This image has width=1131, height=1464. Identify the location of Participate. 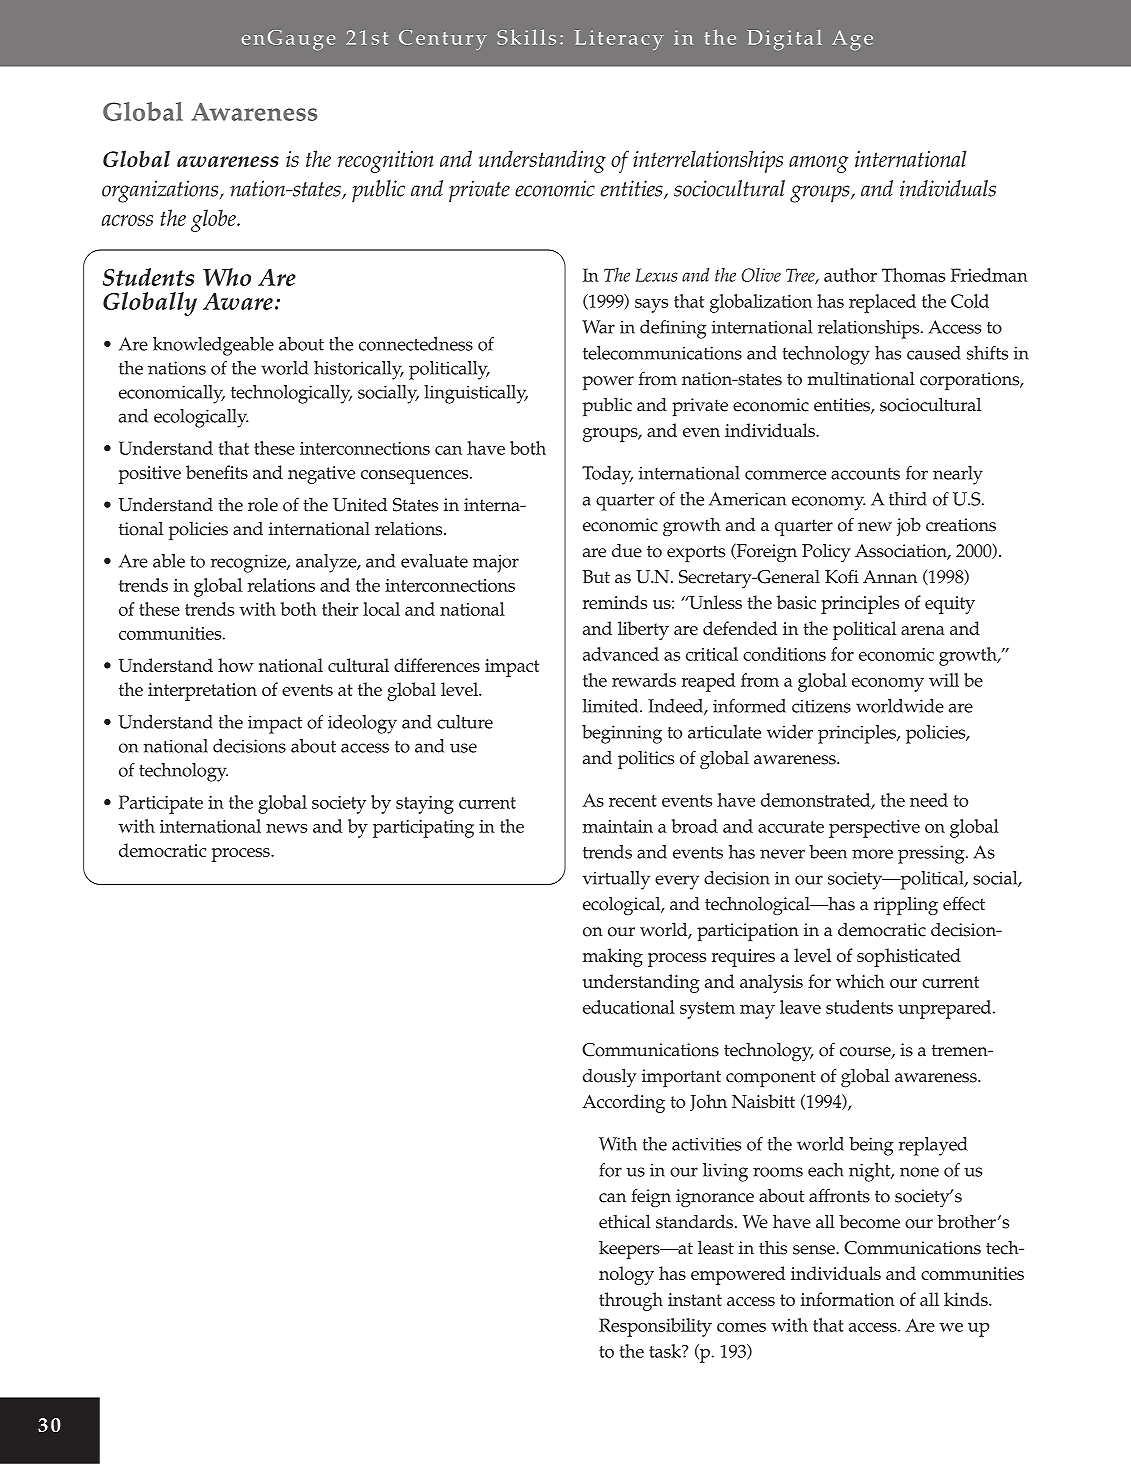
(161, 804).
